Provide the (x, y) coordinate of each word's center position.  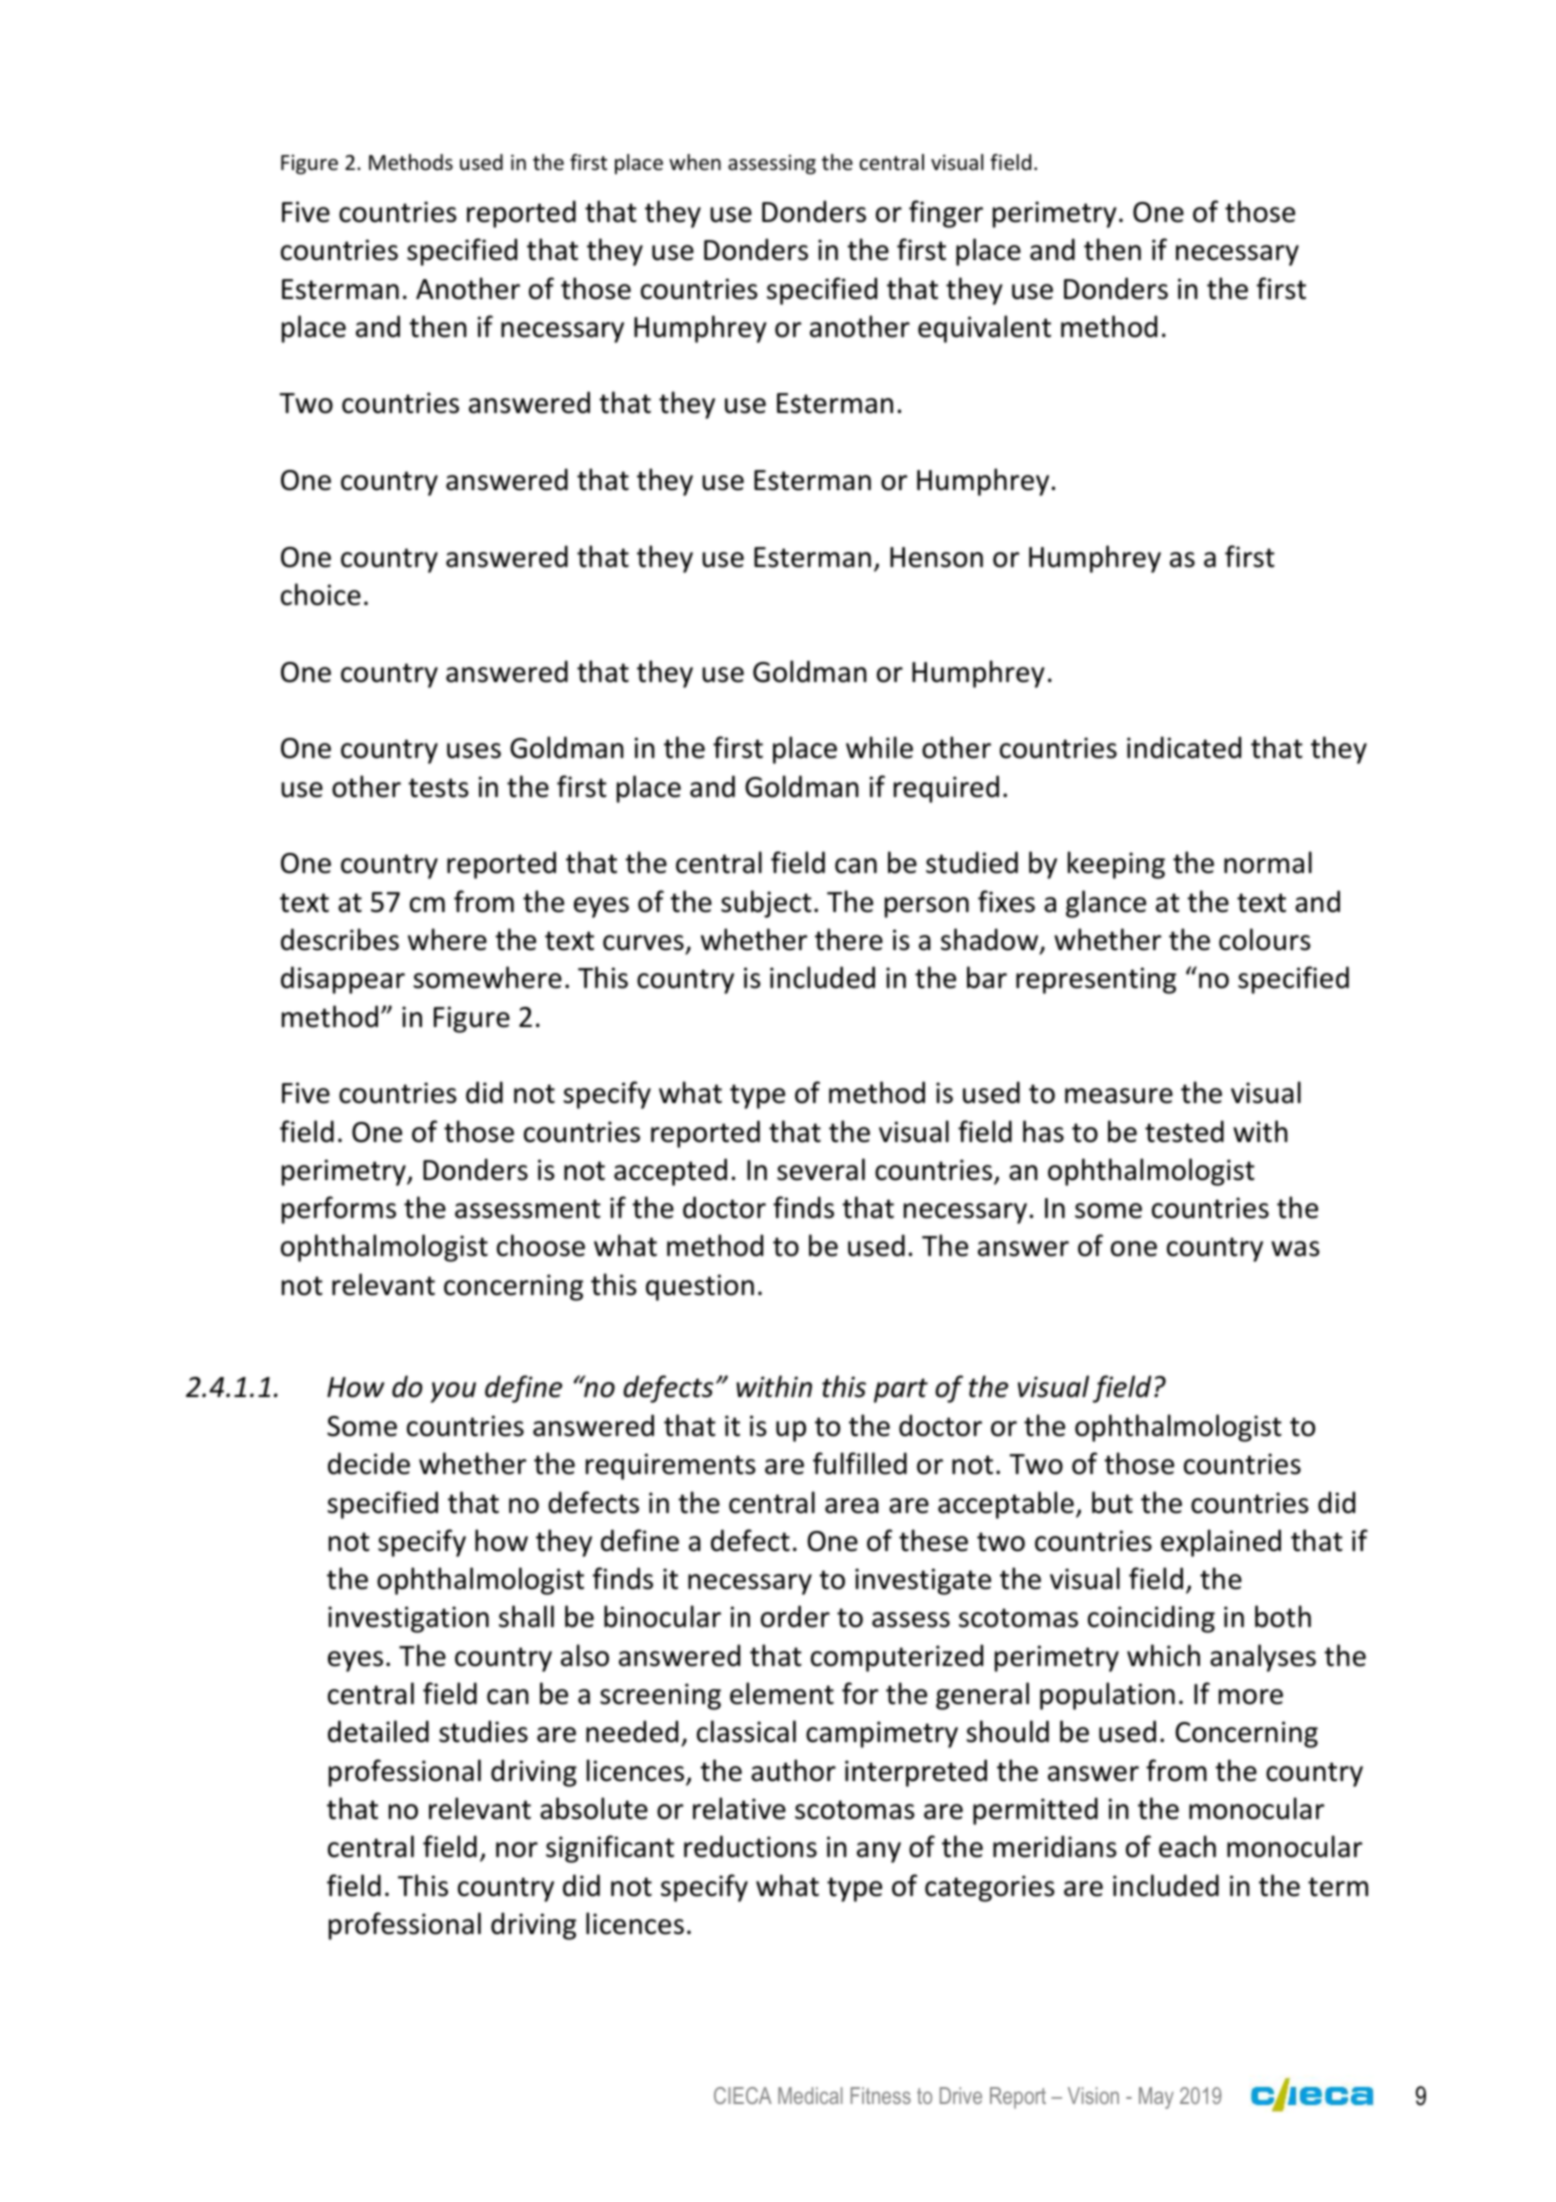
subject (766, 904)
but (1112, 1502)
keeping (1116, 865)
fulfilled (860, 1463)
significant (610, 1849)
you (453, 1392)
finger (946, 214)
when (695, 162)
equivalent (984, 329)
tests (438, 788)
